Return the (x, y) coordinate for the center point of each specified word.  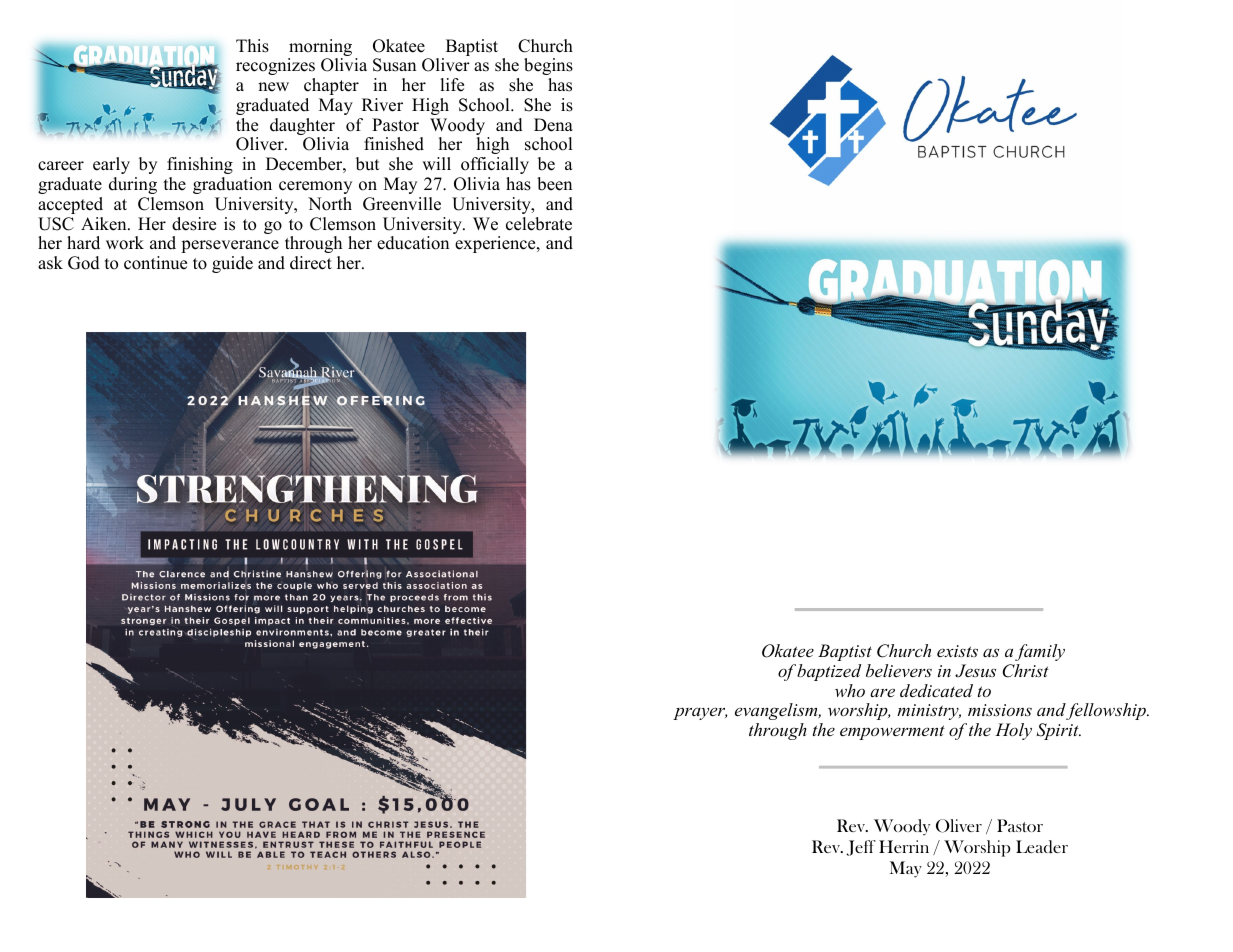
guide (232, 264)
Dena (553, 125)
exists (957, 651)
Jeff (861, 848)
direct (311, 263)
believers (899, 670)
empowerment (892, 732)
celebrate (539, 224)
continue (155, 263)
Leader (1042, 847)
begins (548, 66)
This (252, 46)
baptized (829, 672)
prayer (700, 713)
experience (496, 244)
